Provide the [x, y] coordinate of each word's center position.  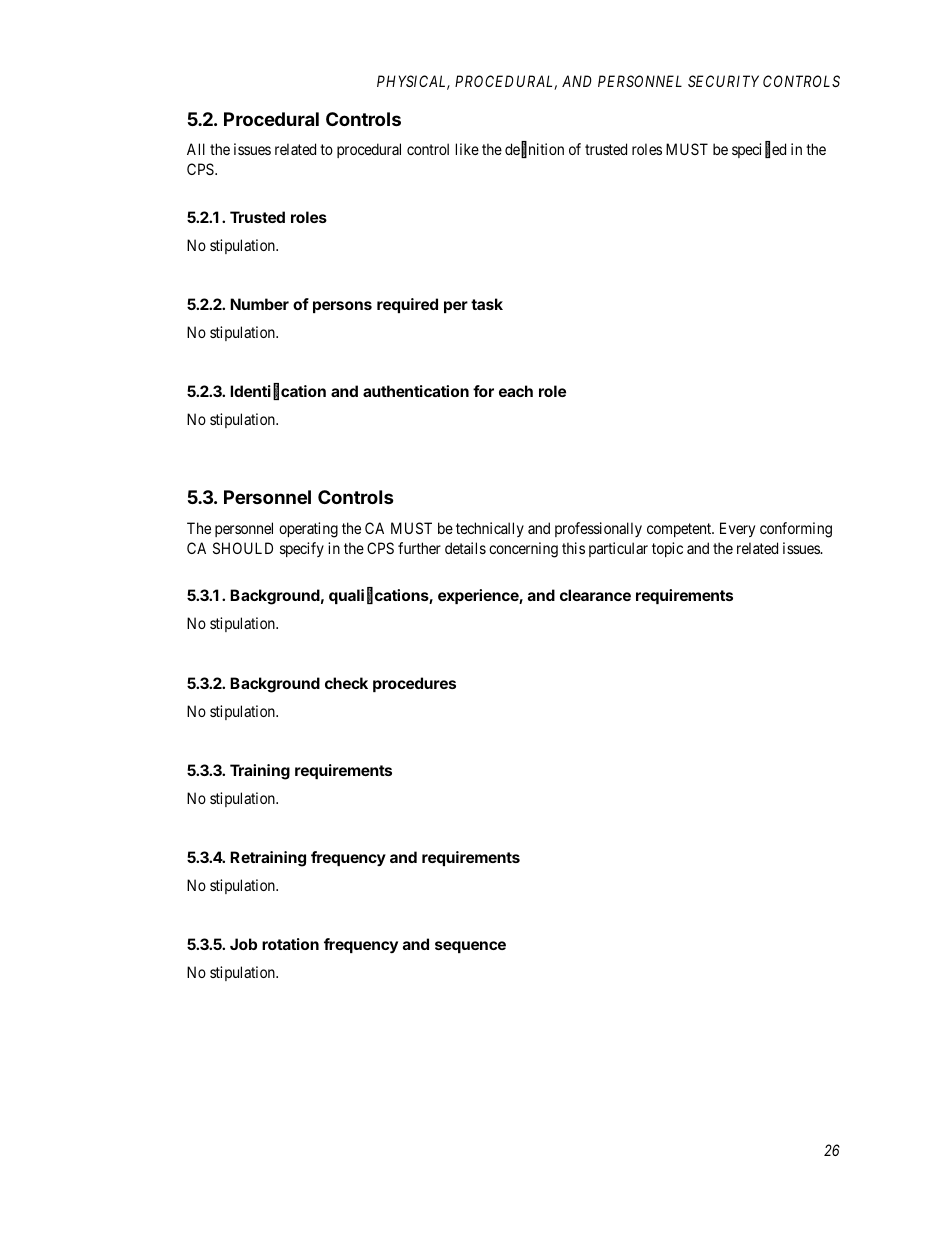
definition [534, 150]
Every [737, 529]
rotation [290, 944]
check [346, 683]
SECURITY [723, 81]
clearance [595, 595]
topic [667, 549]
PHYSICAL [413, 82]
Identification [278, 392]
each [516, 391]
